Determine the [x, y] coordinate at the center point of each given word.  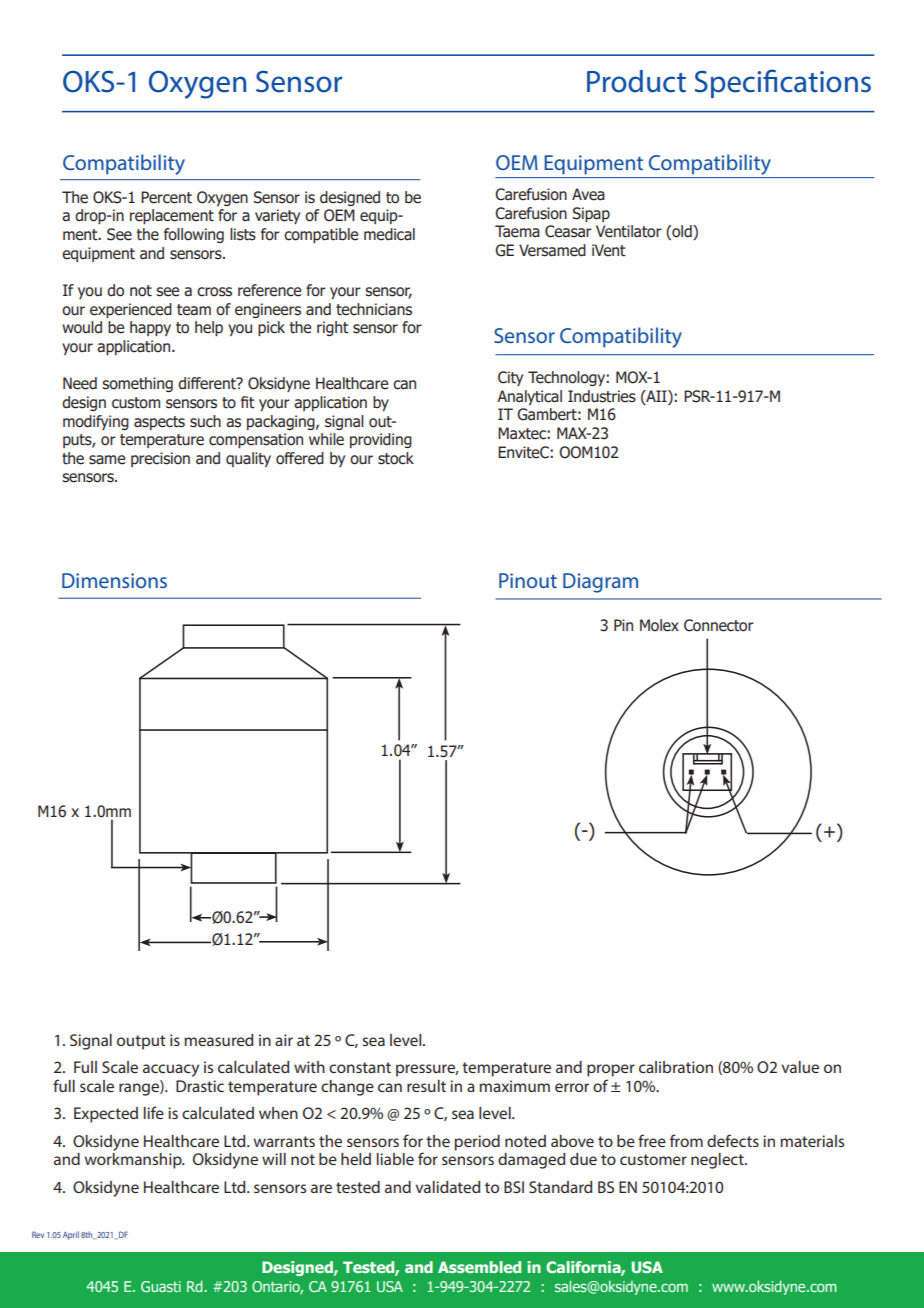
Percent [166, 197]
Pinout [528, 580]
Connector [719, 625]
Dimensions [114, 580]
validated [447, 1187]
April [71, 1235]
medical [389, 234]
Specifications [783, 83]
